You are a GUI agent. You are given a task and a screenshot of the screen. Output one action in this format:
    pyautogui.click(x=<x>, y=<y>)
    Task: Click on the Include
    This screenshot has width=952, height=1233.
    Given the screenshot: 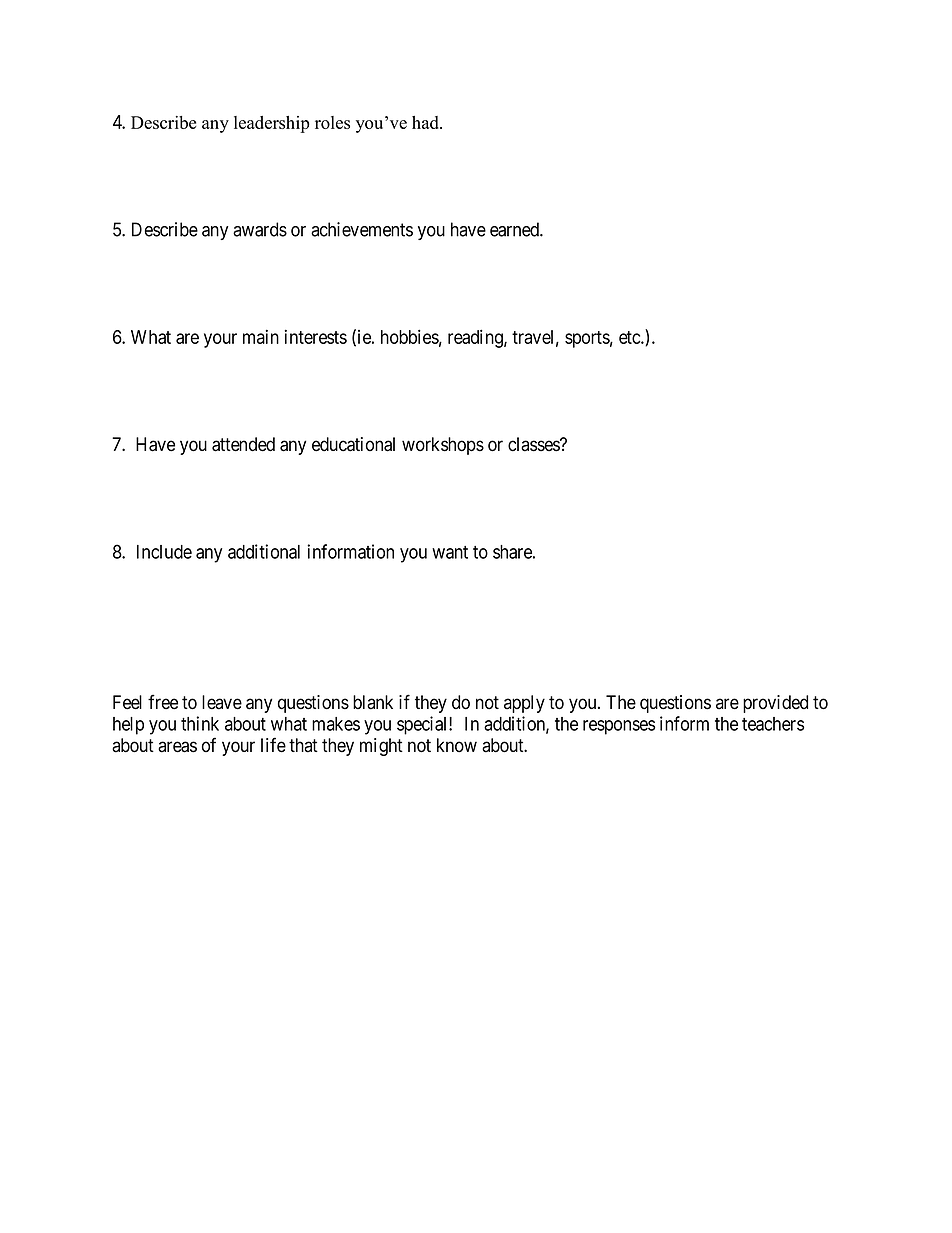 What is the action you would take?
    pyautogui.click(x=164, y=552)
